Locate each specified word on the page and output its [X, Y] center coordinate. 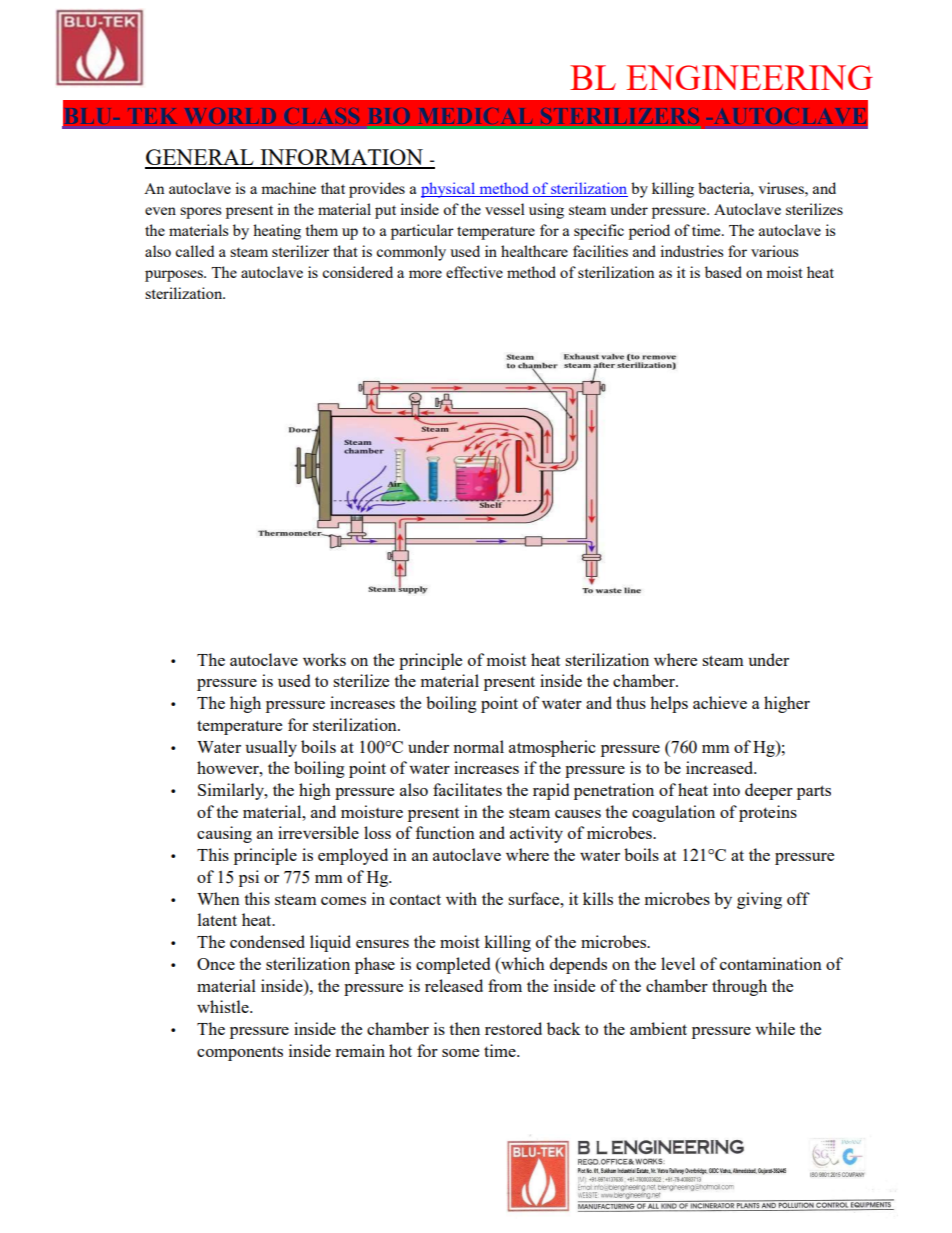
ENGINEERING [749, 77]
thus [631, 702]
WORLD [230, 116]
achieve [720, 702]
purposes [175, 276]
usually [271, 748]
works [324, 659]
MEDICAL [476, 116]
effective [474, 272]
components [240, 1053]
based [723, 272]
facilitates [467, 789]
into [726, 789]
